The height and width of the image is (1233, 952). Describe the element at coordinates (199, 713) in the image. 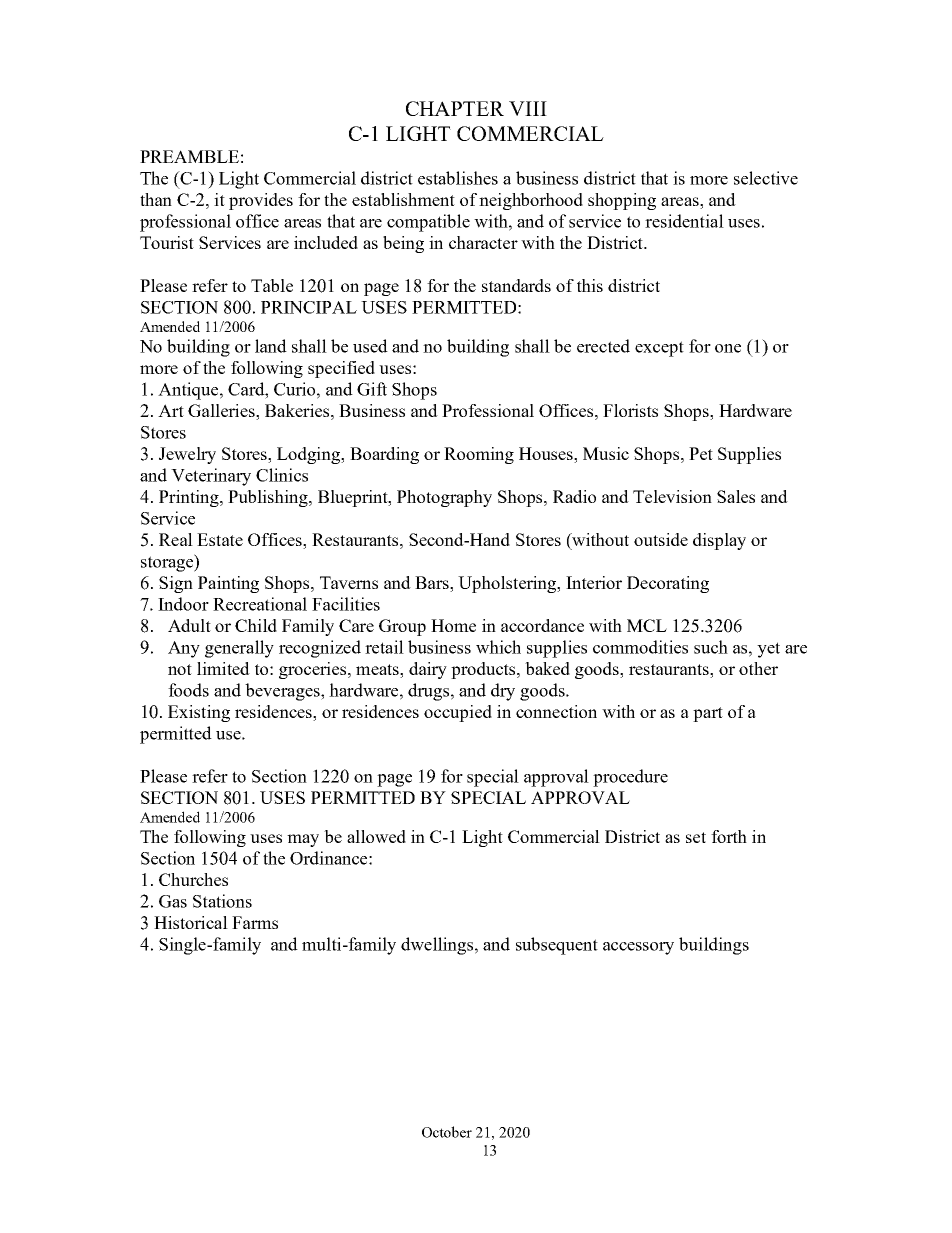

I see `Existing` at that location.
